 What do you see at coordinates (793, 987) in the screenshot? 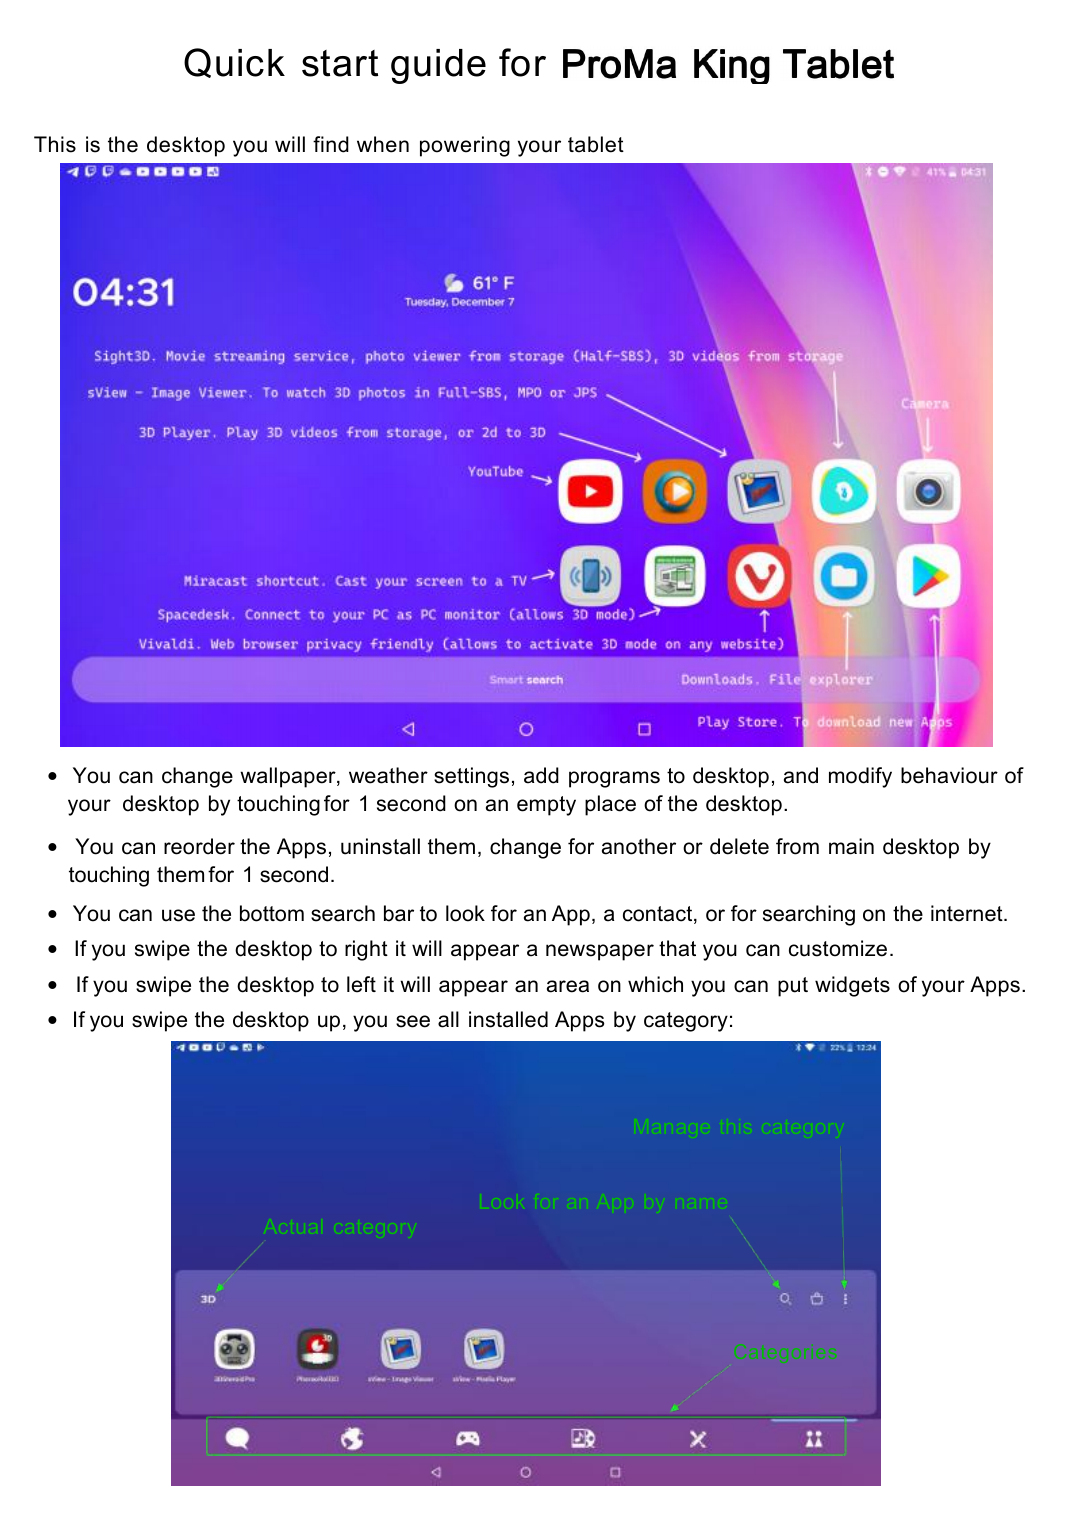
I see `put` at bounding box center [793, 987].
